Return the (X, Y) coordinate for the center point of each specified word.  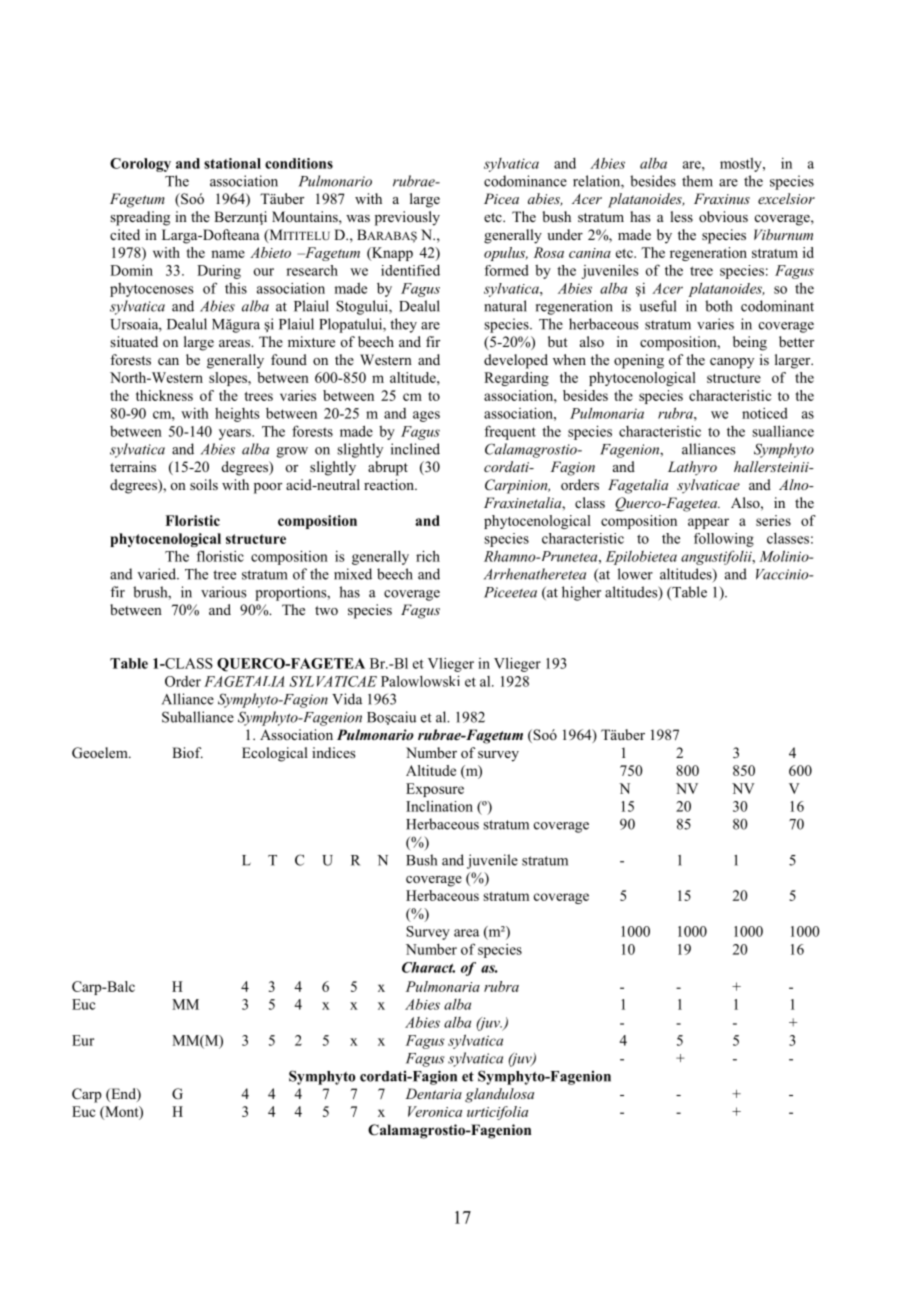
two (326, 610)
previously (407, 218)
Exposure (435, 790)
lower (635, 574)
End (123, 1095)
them (697, 181)
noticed (765, 413)
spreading (140, 218)
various (224, 592)
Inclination (439, 806)
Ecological (275, 754)
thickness (164, 395)
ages (426, 416)
